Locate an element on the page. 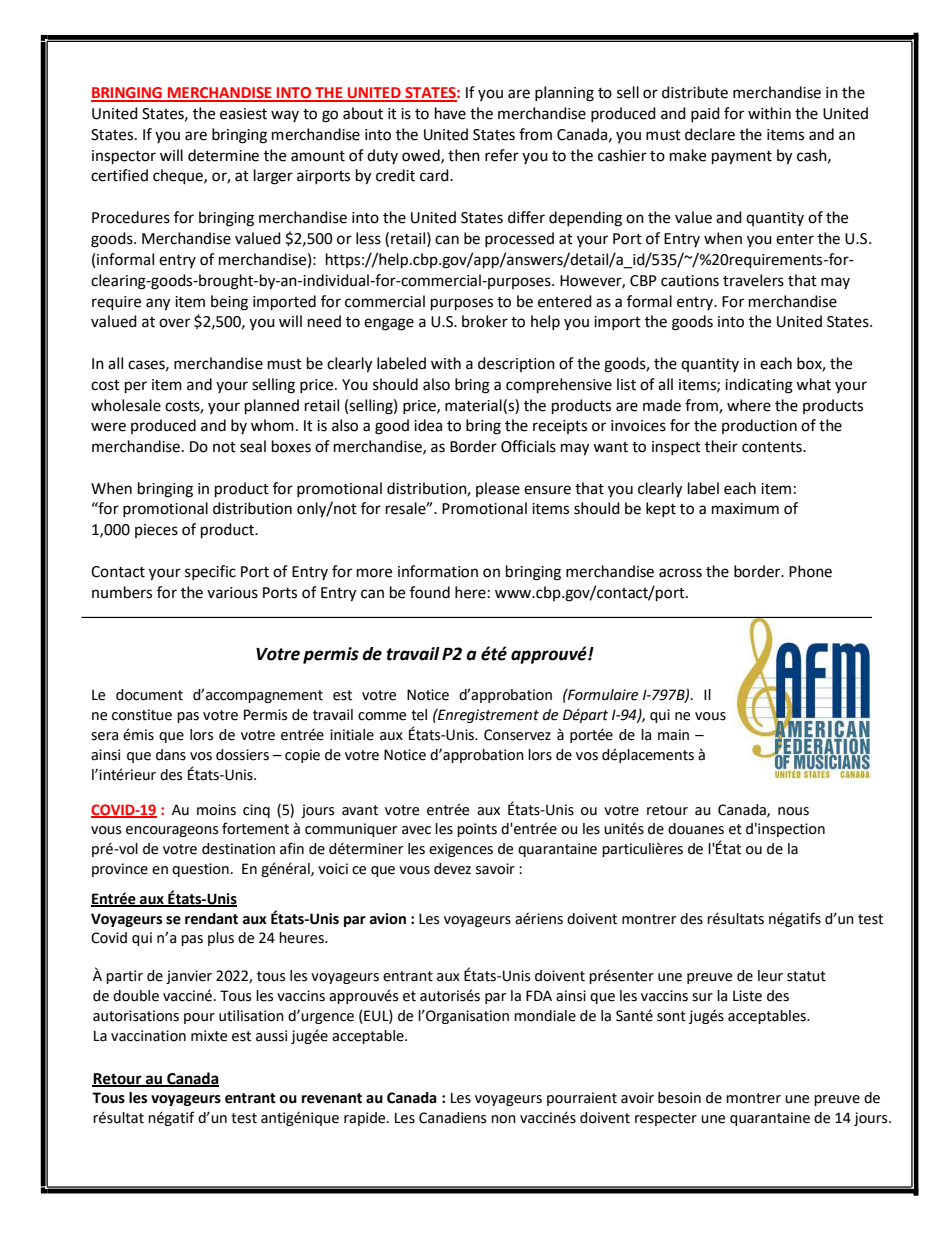  sont is located at coordinates (671, 1016).
